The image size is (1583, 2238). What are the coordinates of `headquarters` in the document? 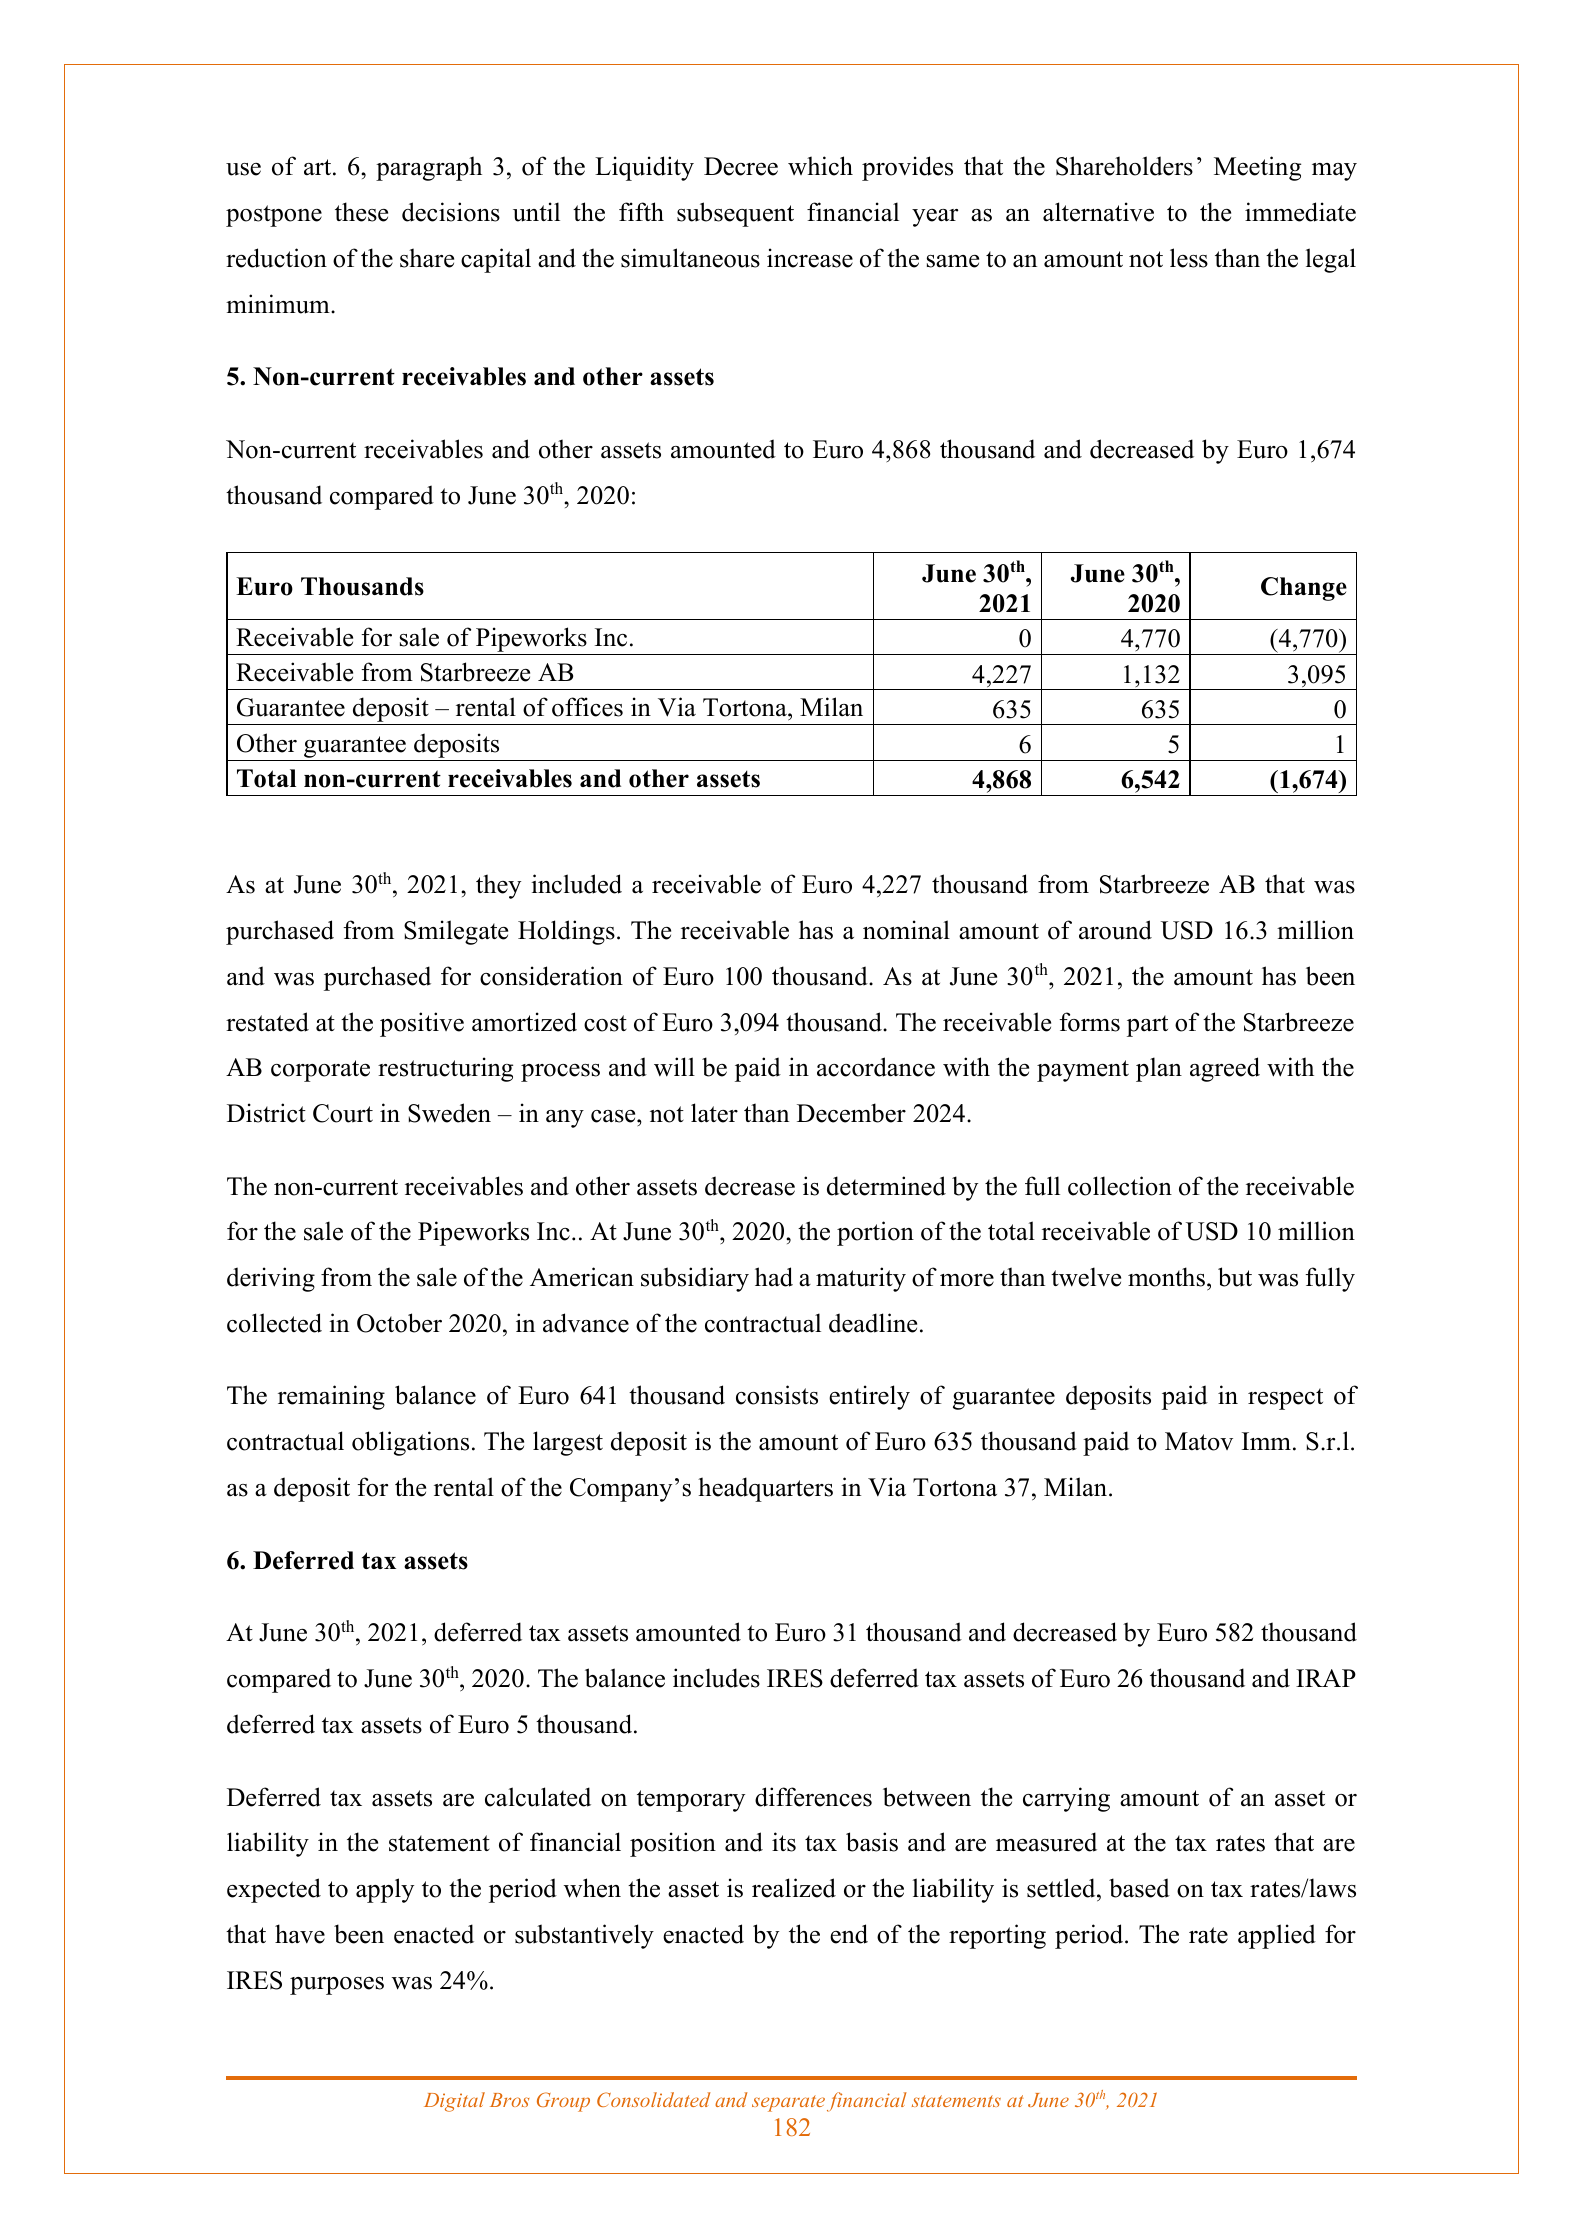 It's located at (765, 1489).
